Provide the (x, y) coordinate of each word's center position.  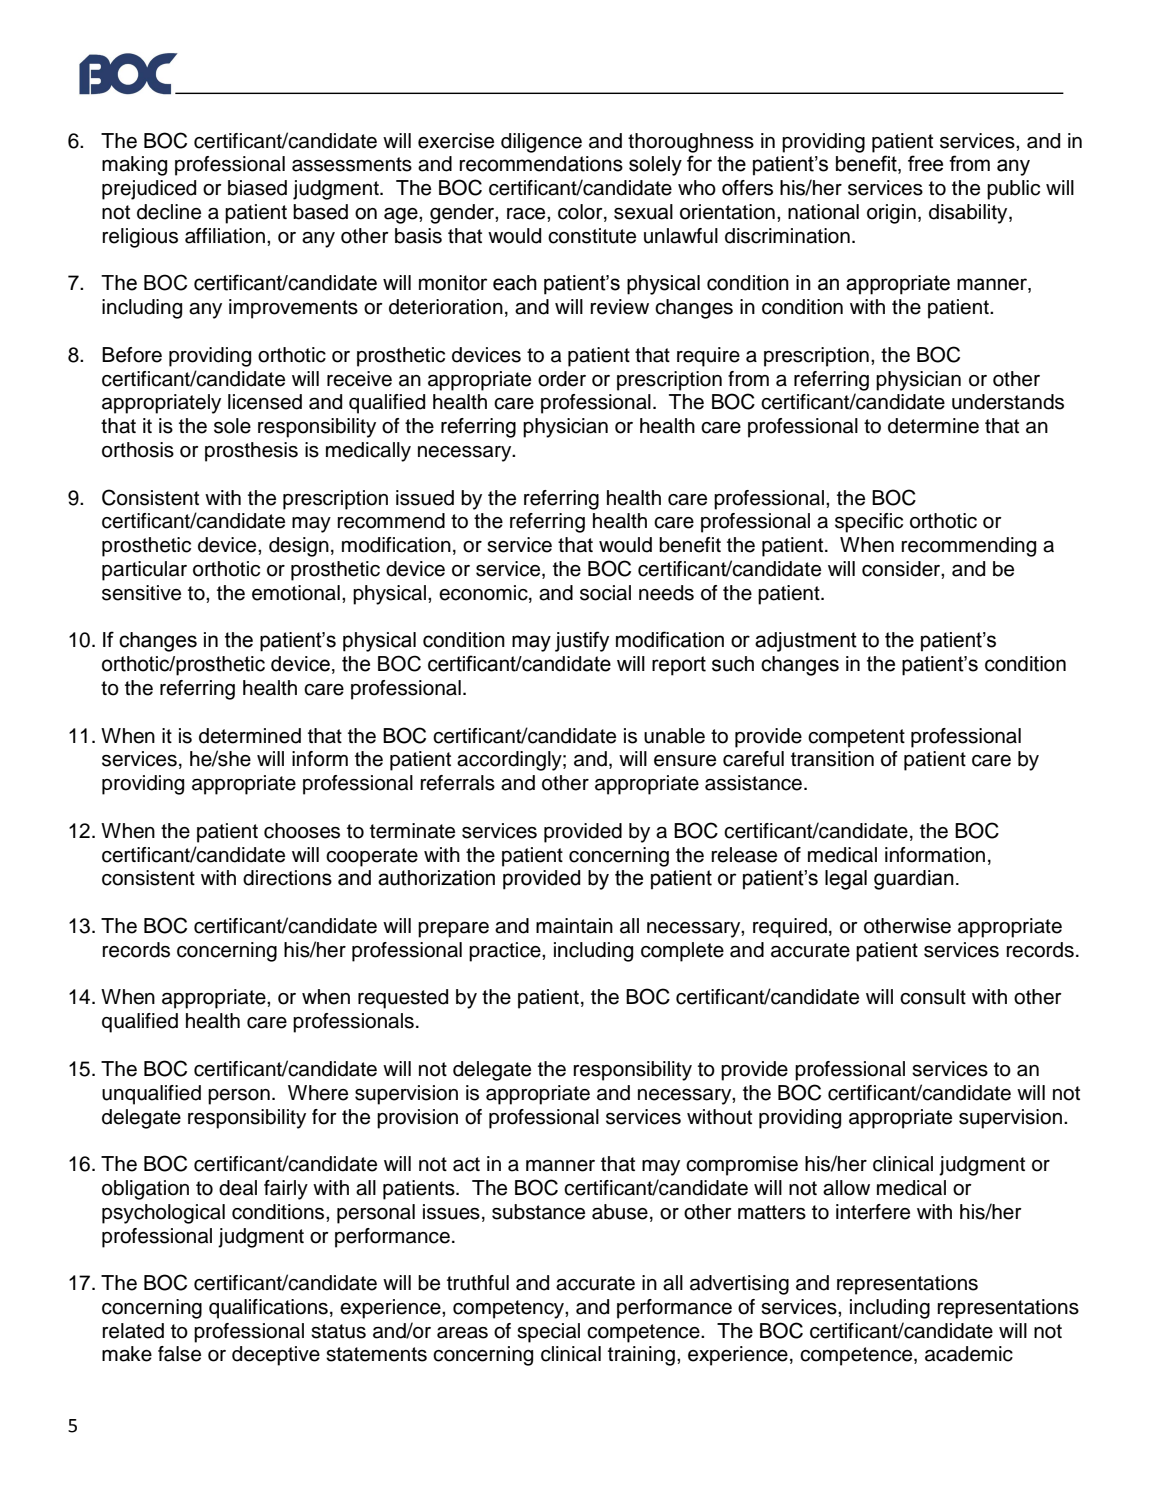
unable (674, 736)
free (925, 163)
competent (856, 738)
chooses (302, 831)
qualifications (268, 1309)
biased (257, 188)
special (548, 1333)
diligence (541, 143)
